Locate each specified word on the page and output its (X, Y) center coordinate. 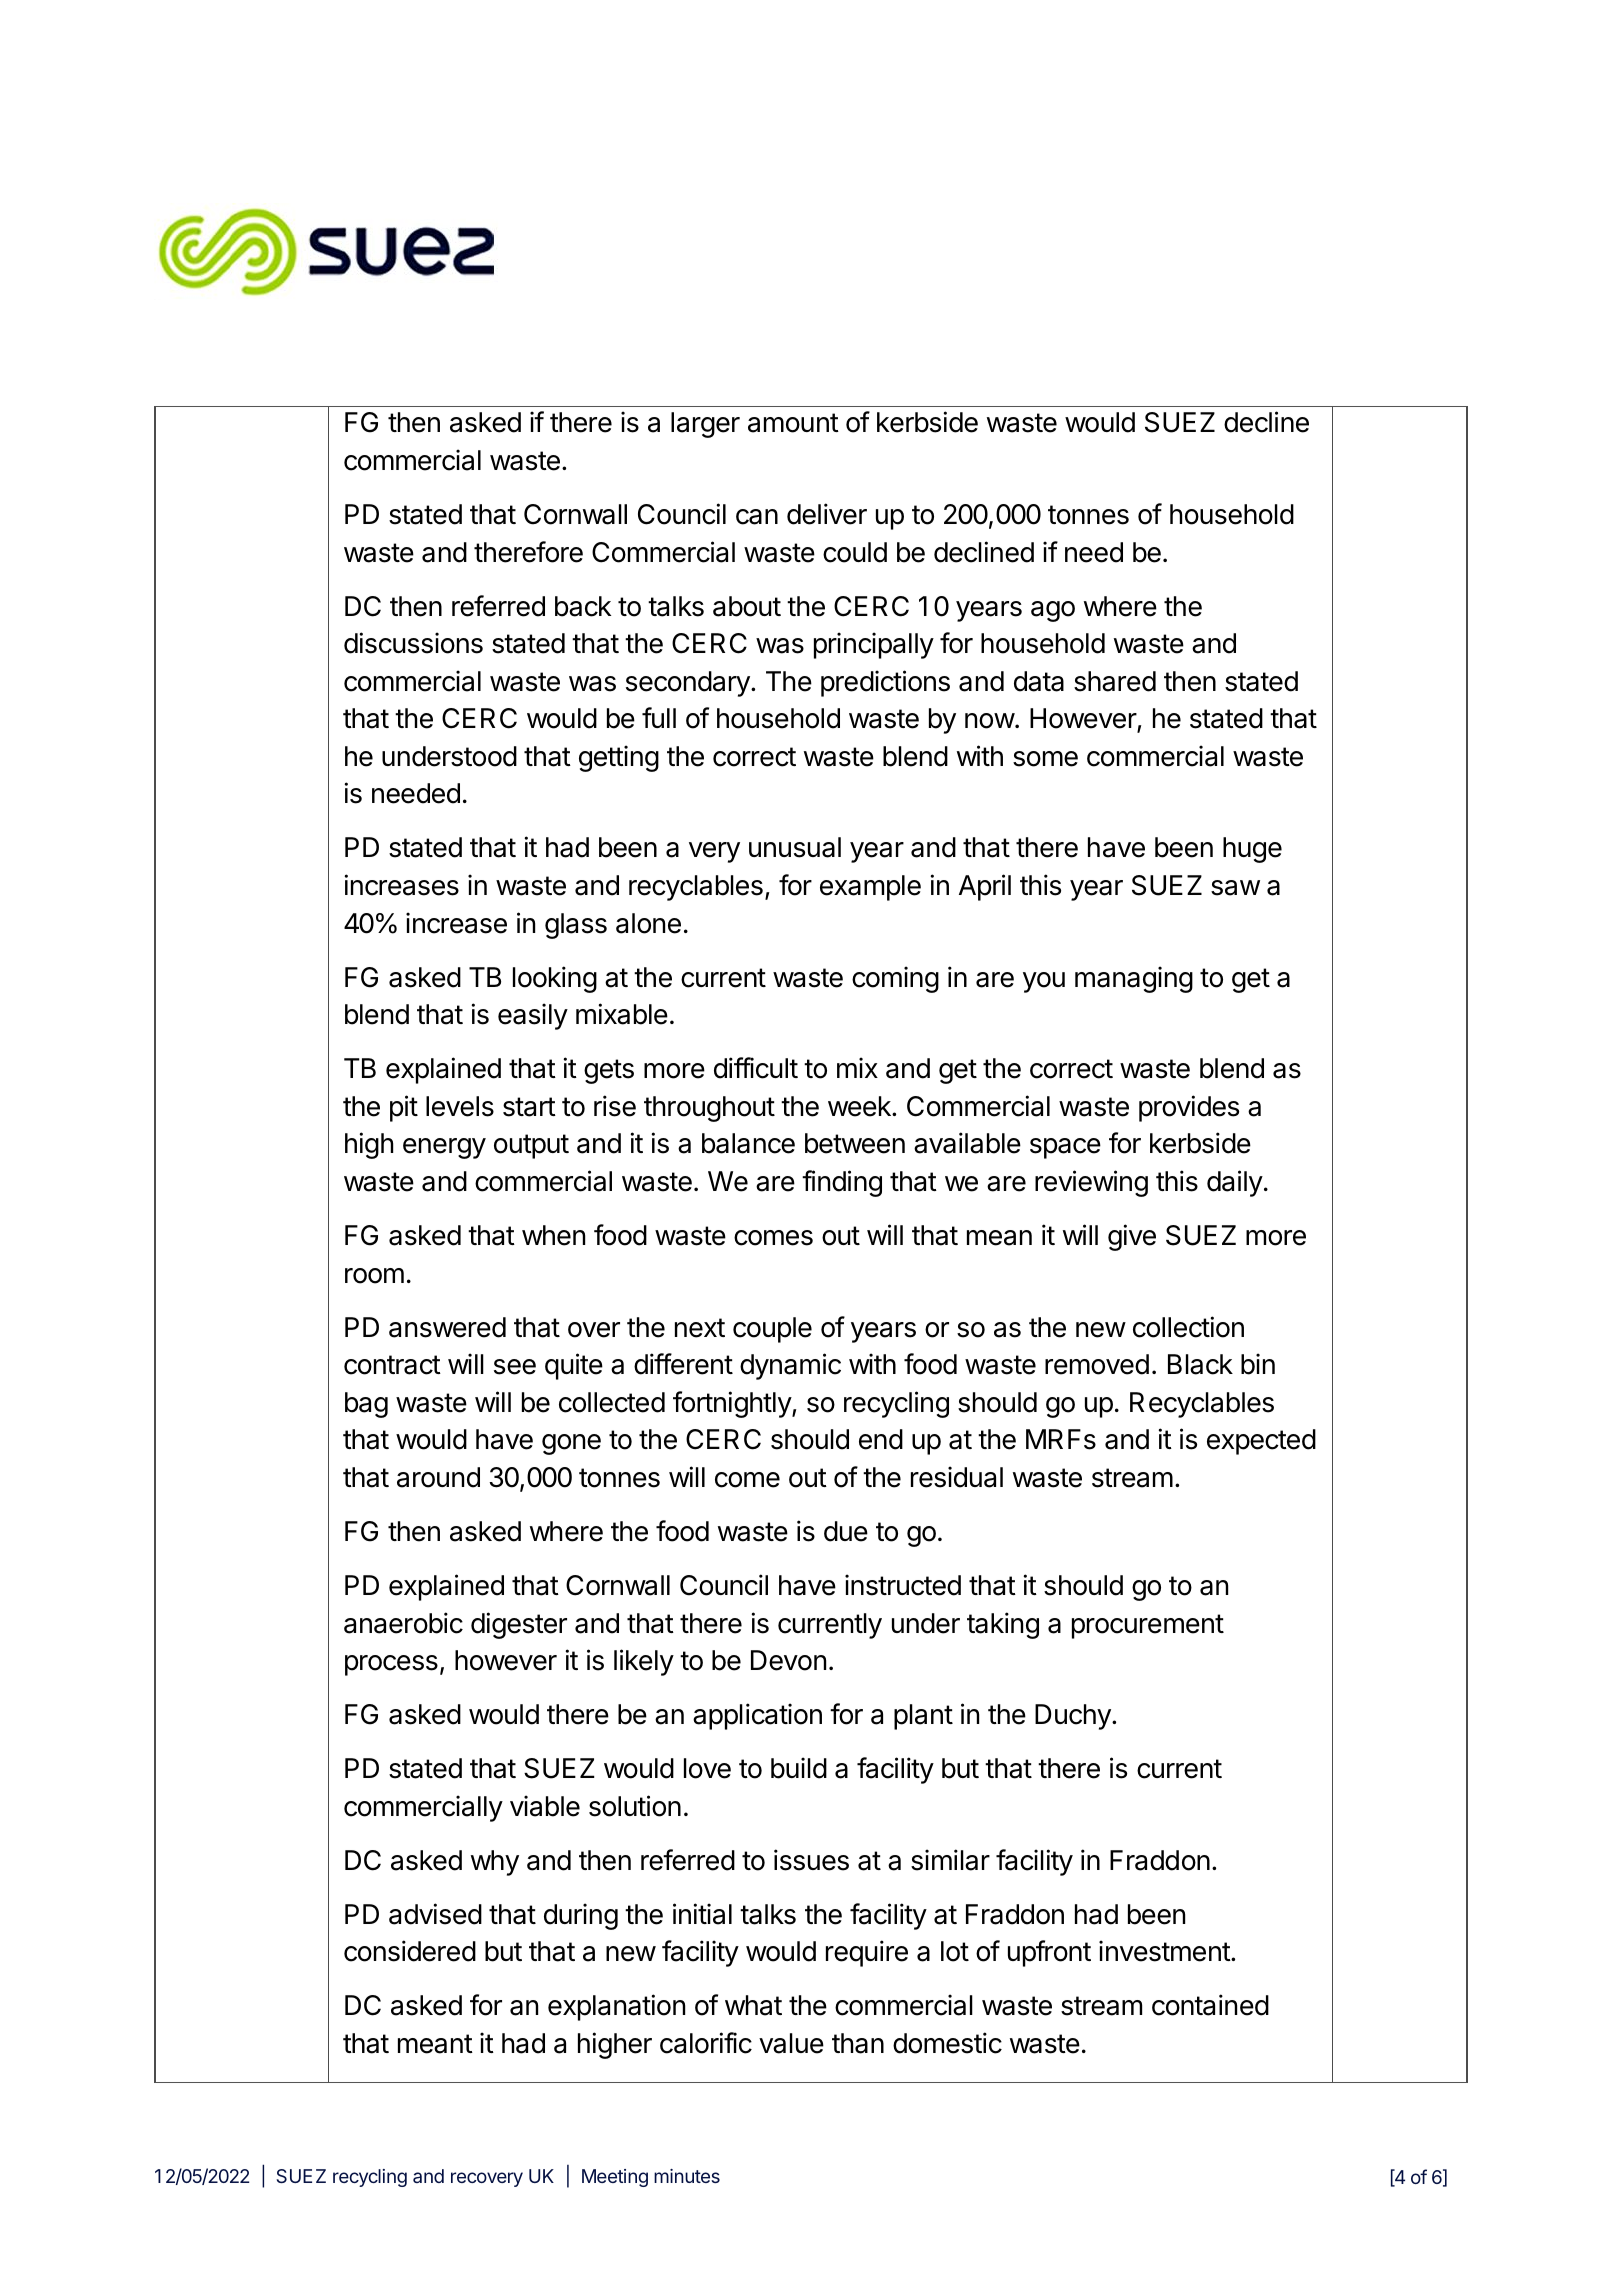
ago (1053, 611)
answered (447, 1327)
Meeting (615, 2178)
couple (772, 1330)
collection (1188, 1327)
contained (1210, 2005)
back (583, 606)
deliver (827, 514)
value (791, 2043)
